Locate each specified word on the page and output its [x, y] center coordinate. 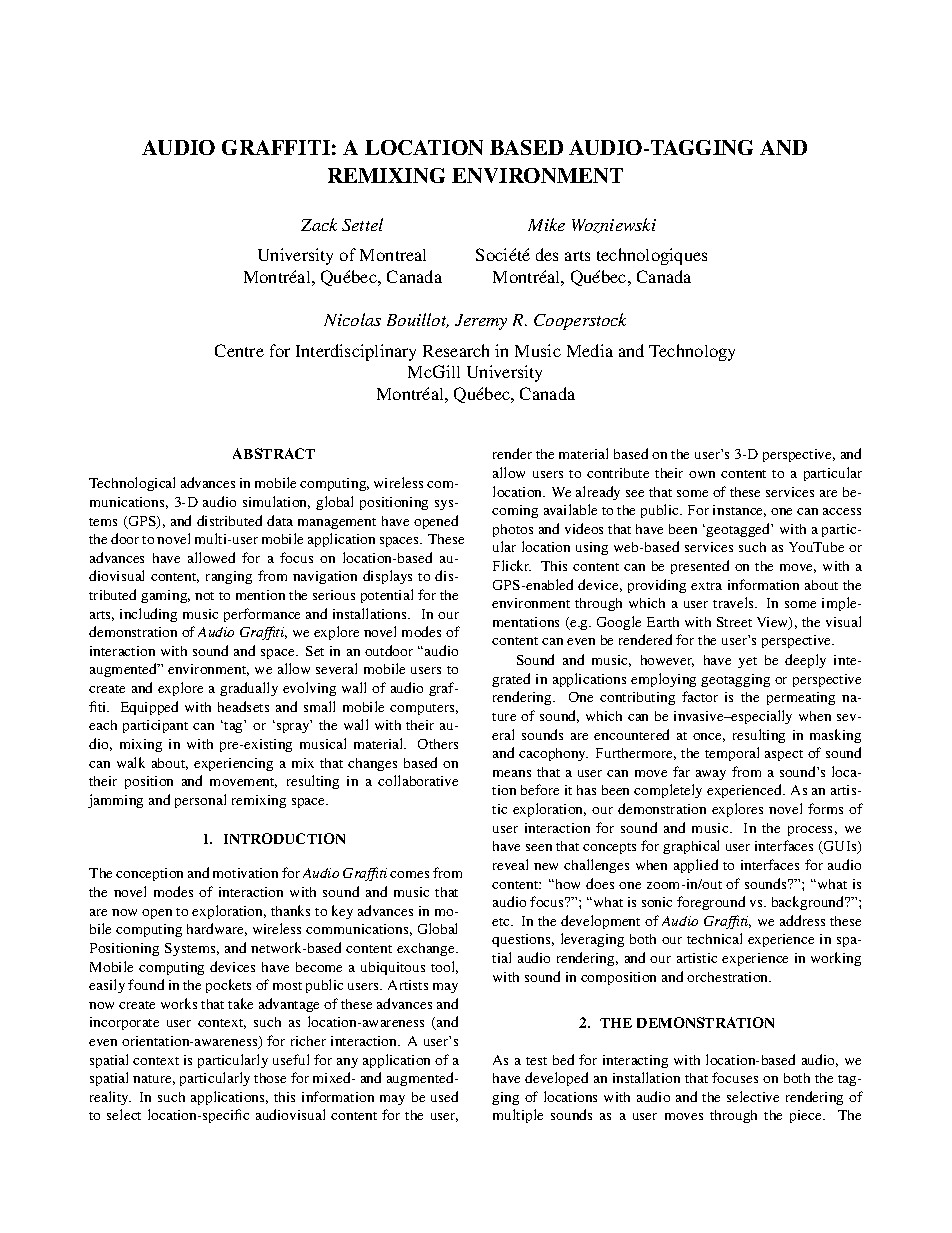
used [444, 1096]
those [270, 1078]
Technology [692, 352]
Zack [319, 224]
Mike [546, 224]
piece [807, 1116]
